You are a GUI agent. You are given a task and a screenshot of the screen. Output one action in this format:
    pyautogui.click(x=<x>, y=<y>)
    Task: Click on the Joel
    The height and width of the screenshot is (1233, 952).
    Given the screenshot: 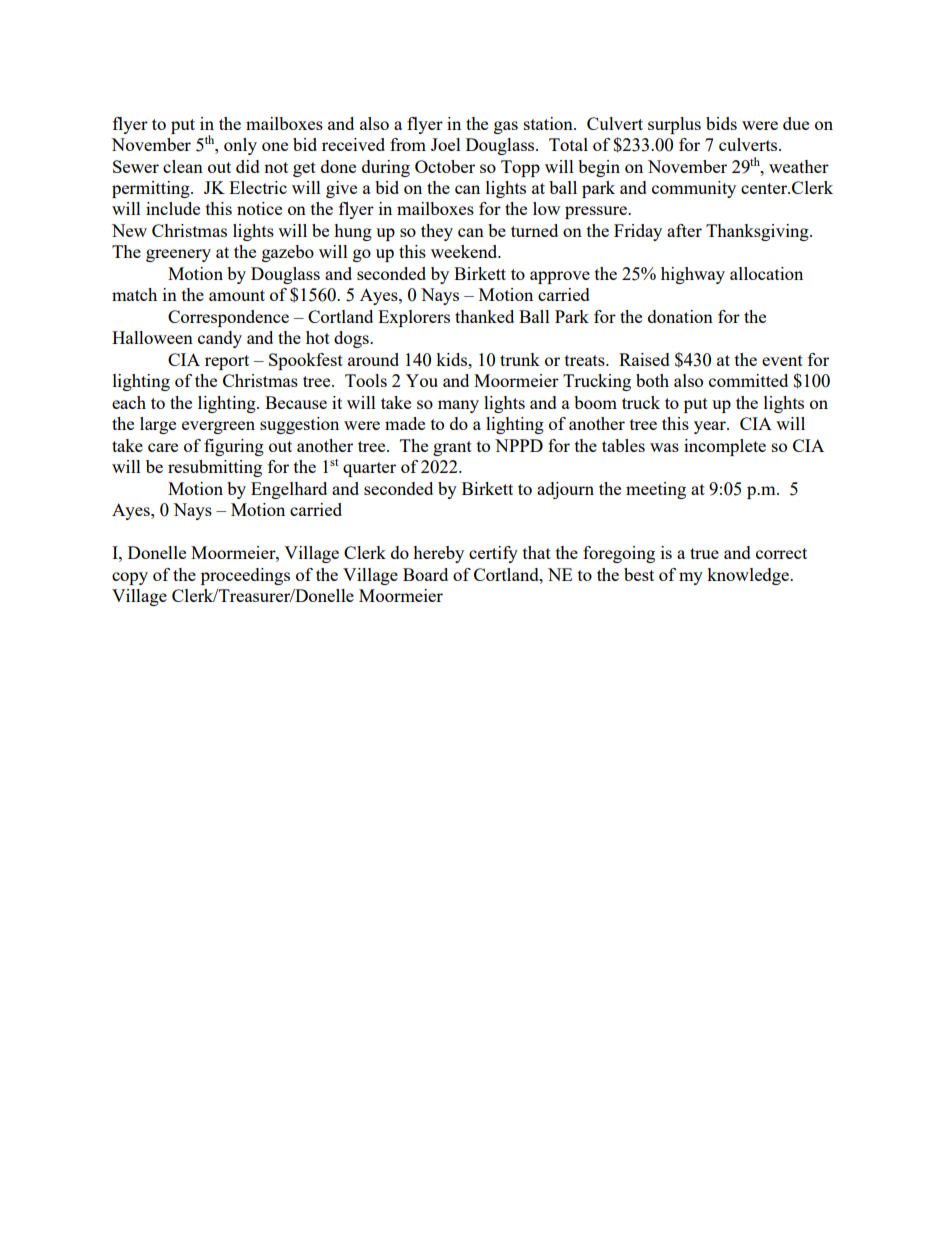 What is the action you would take?
    pyautogui.click(x=446, y=144)
